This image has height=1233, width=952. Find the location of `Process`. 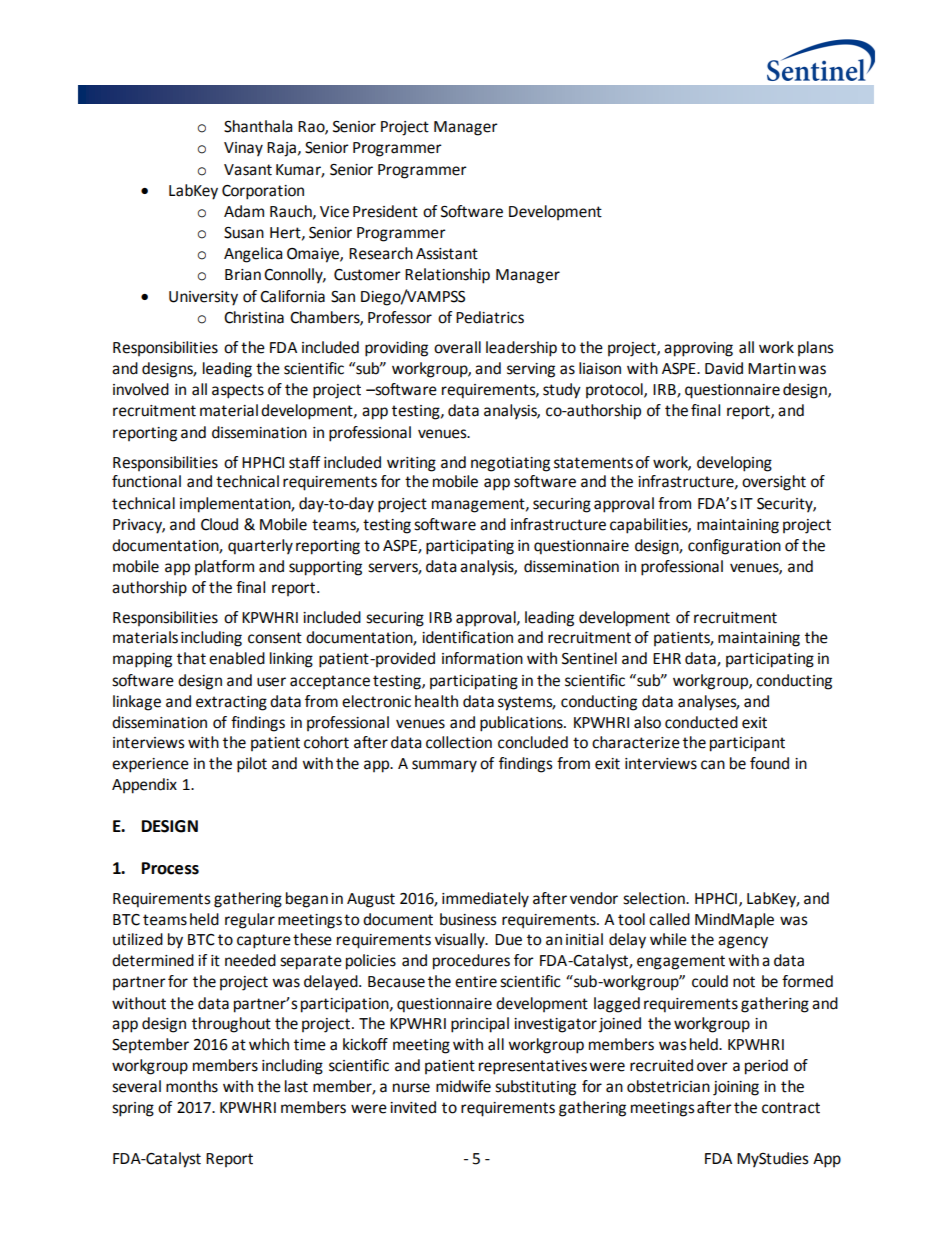

Process is located at coordinates (170, 868).
